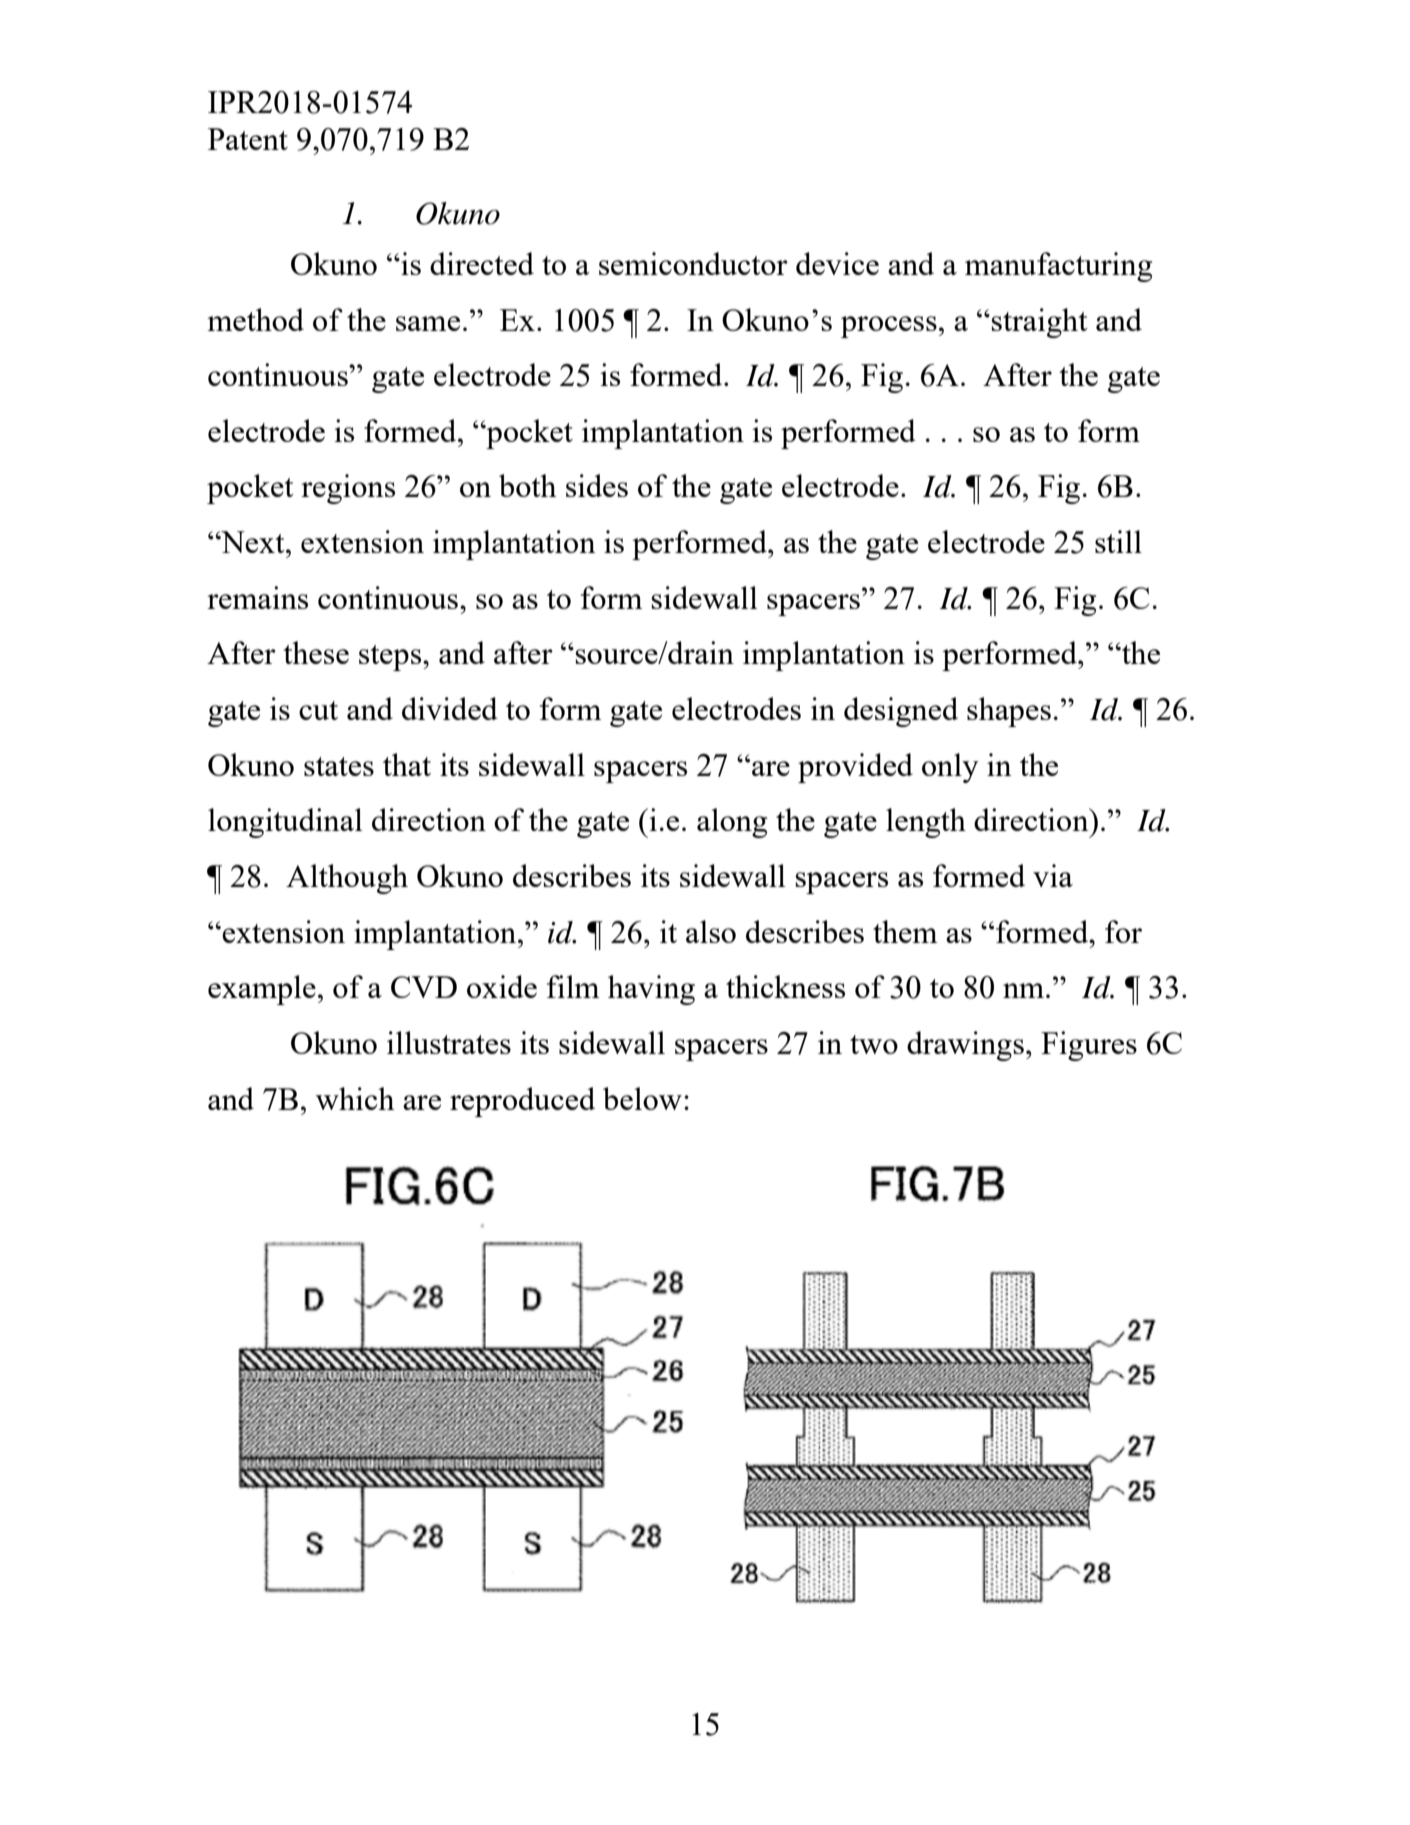 This screenshot has width=1410, height=1825. What do you see at coordinates (597, 485) in the screenshot?
I see `sides` at bounding box center [597, 485].
